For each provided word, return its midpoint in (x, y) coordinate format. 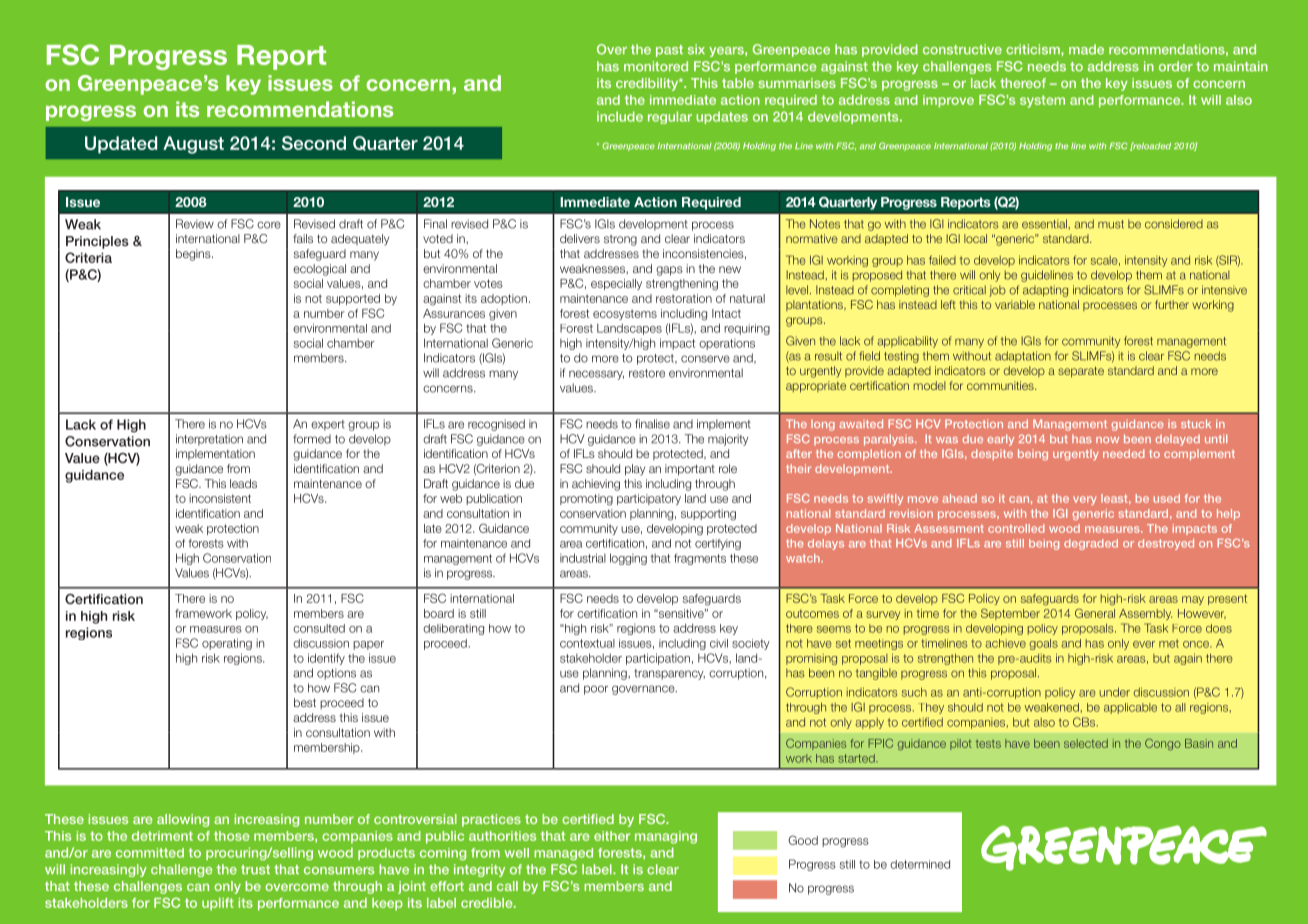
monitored (656, 66)
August (193, 145)
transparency (669, 674)
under (1115, 692)
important (690, 470)
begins (194, 255)
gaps (669, 271)
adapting (1045, 291)
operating (227, 644)
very (1085, 500)
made (1086, 49)
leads (243, 483)
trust (255, 870)
